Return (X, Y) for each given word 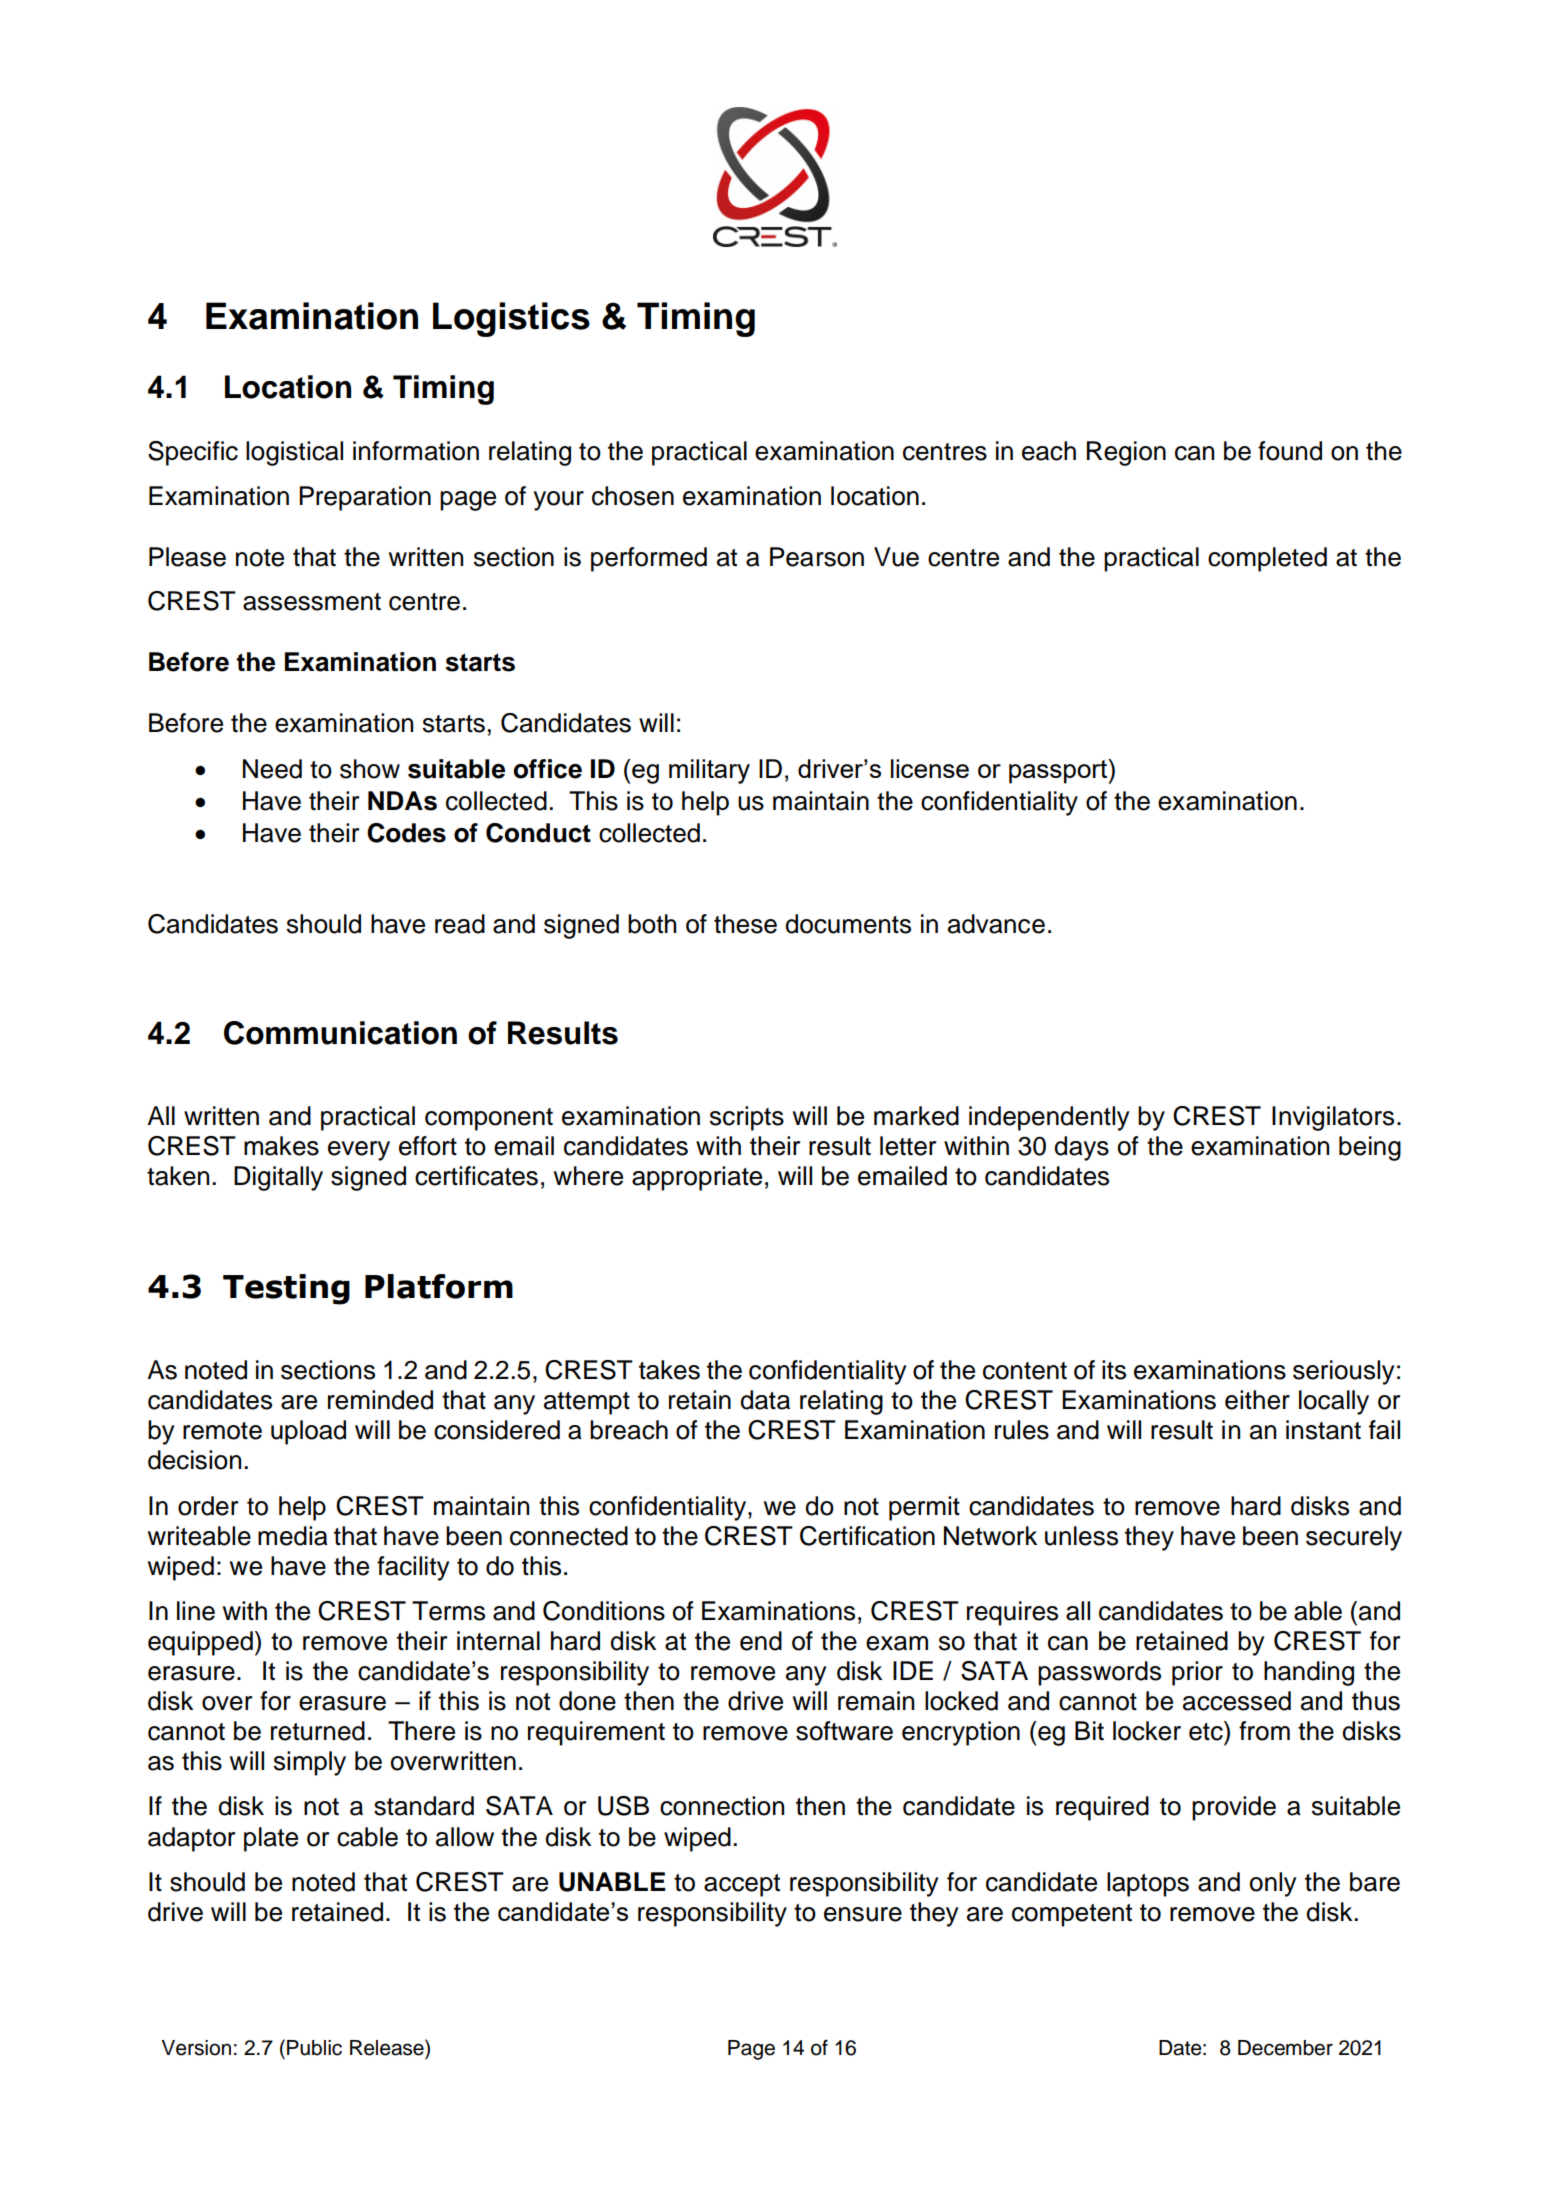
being (1370, 1148)
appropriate (697, 1178)
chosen (633, 496)
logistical (294, 453)
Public (314, 2048)
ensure (863, 1914)
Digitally (278, 1178)
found (1290, 451)
